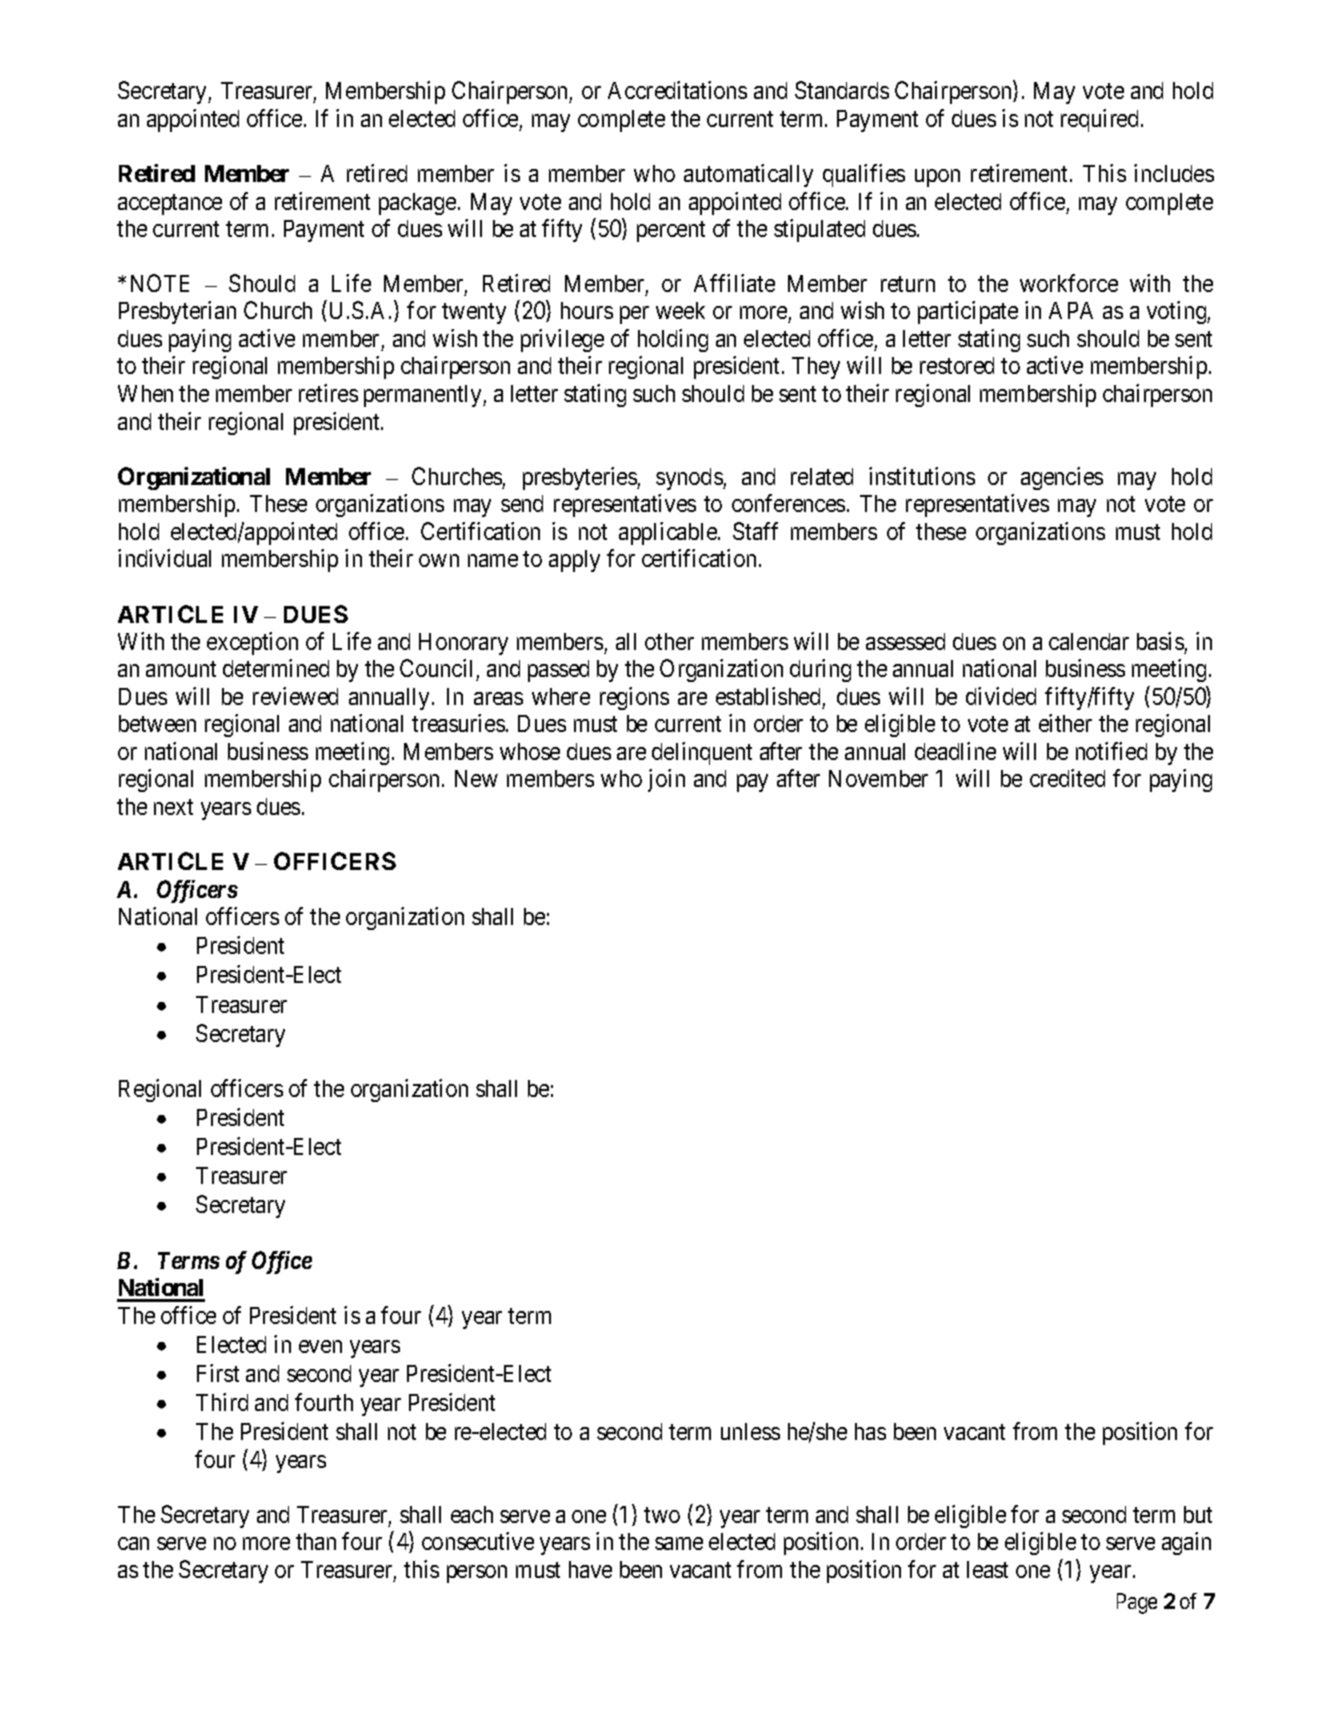  I want to click on has, so click(870, 1431).
